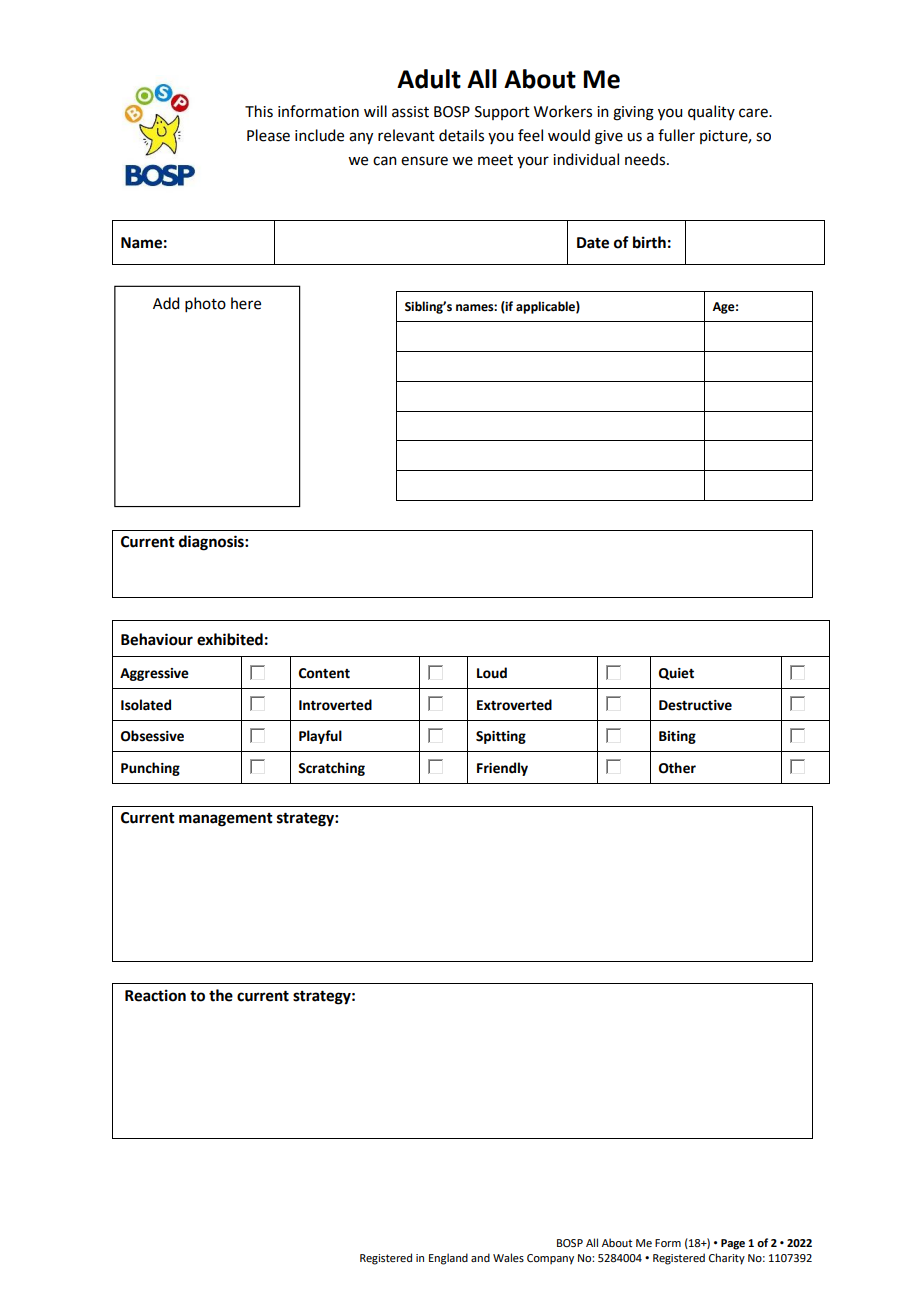 This screenshot has width=924, height=1308. What do you see at coordinates (502, 769) in the screenshot?
I see `Friendly` at bounding box center [502, 769].
